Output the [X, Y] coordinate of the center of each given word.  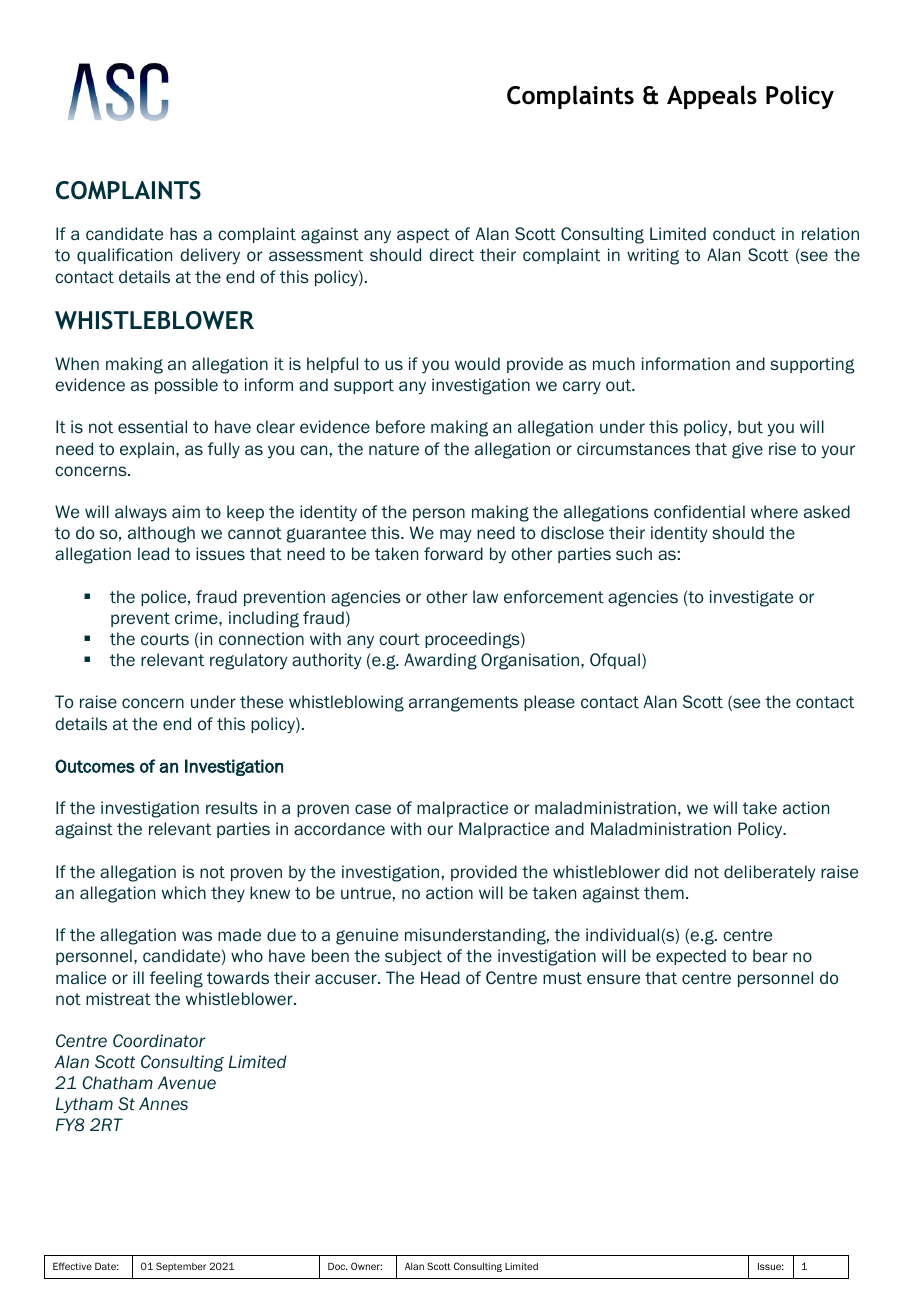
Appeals [712, 97]
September [181, 1267]
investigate [751, 598]
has [183, 233]
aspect [423, 235]
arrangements [463, 704]
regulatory [249, 661]
